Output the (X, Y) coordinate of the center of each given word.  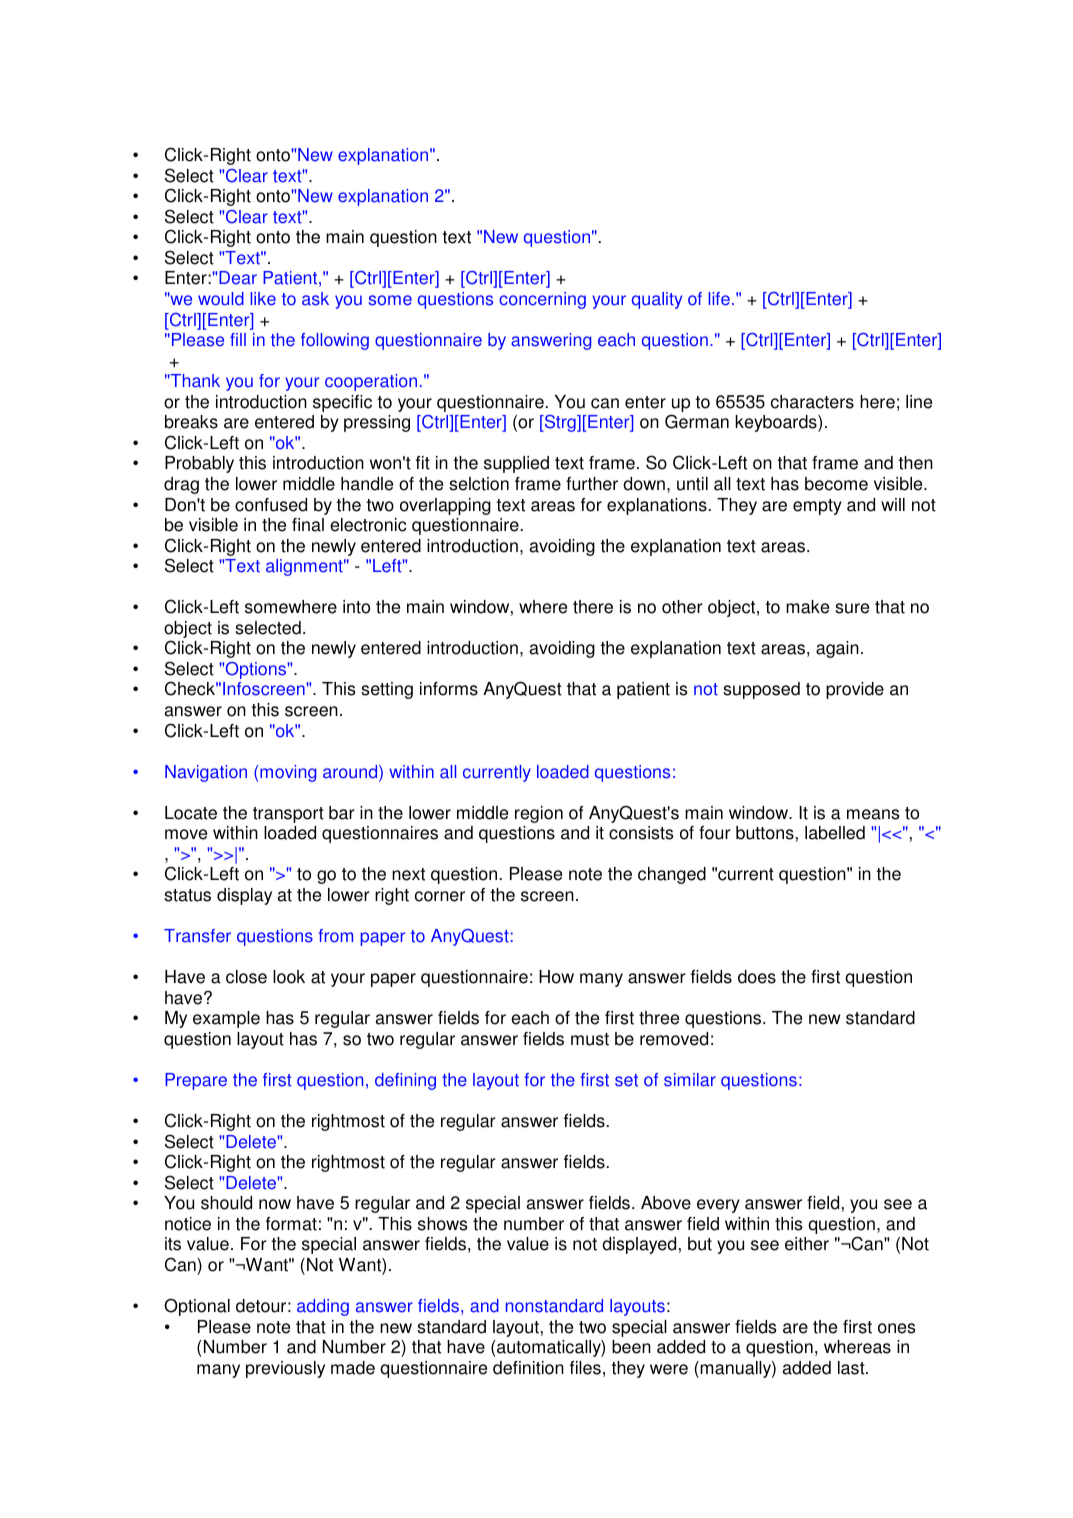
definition (528, 1368)
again (837, 649)
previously (285, 1369)
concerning (542, 300)
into (356, 607)
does (757, 977)
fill (238, 339)
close (246, 977)
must (590, 1039)
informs (449, 689)
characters (812, 402)
